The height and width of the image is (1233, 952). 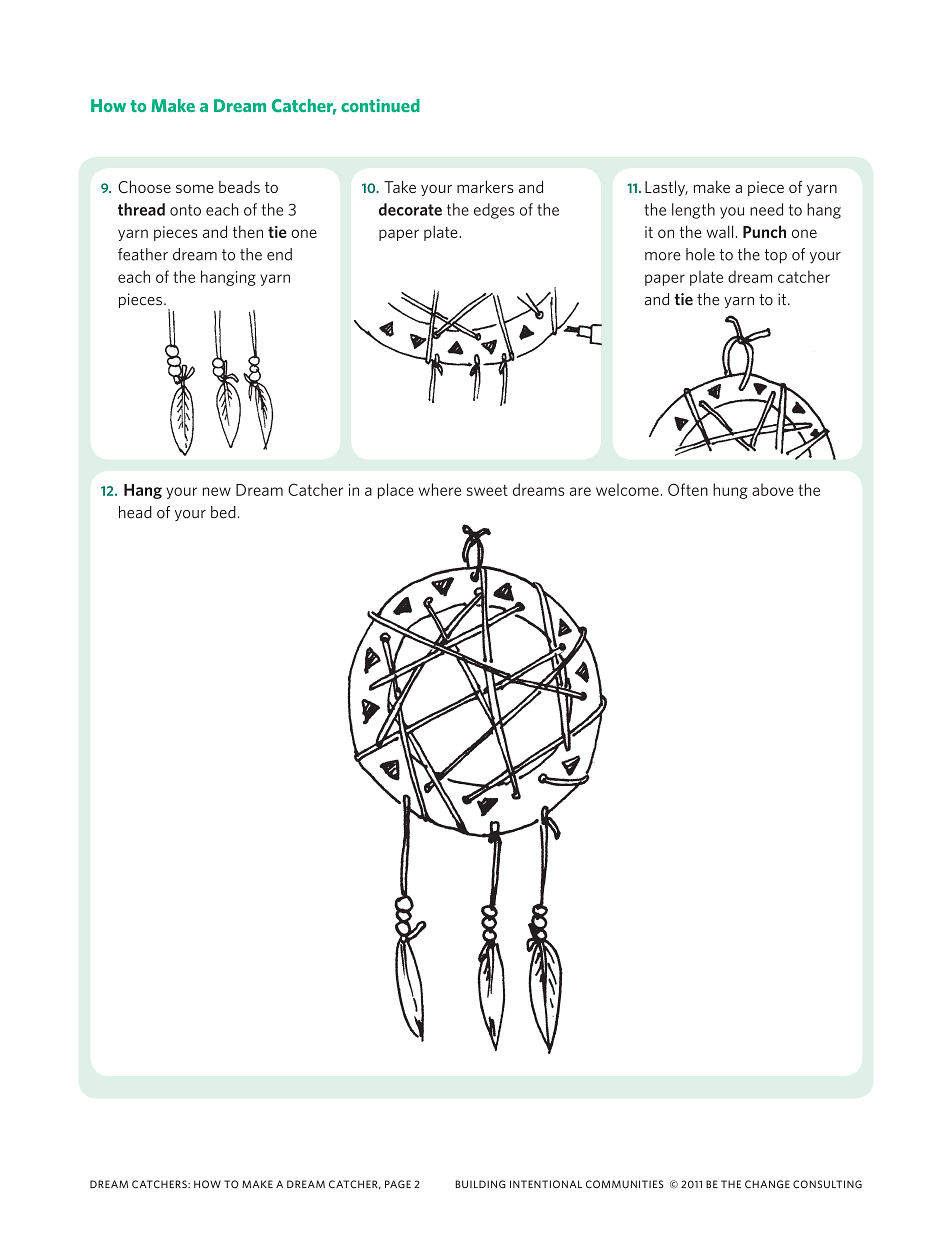 I want to click on need, so click(x=766, y=209).
